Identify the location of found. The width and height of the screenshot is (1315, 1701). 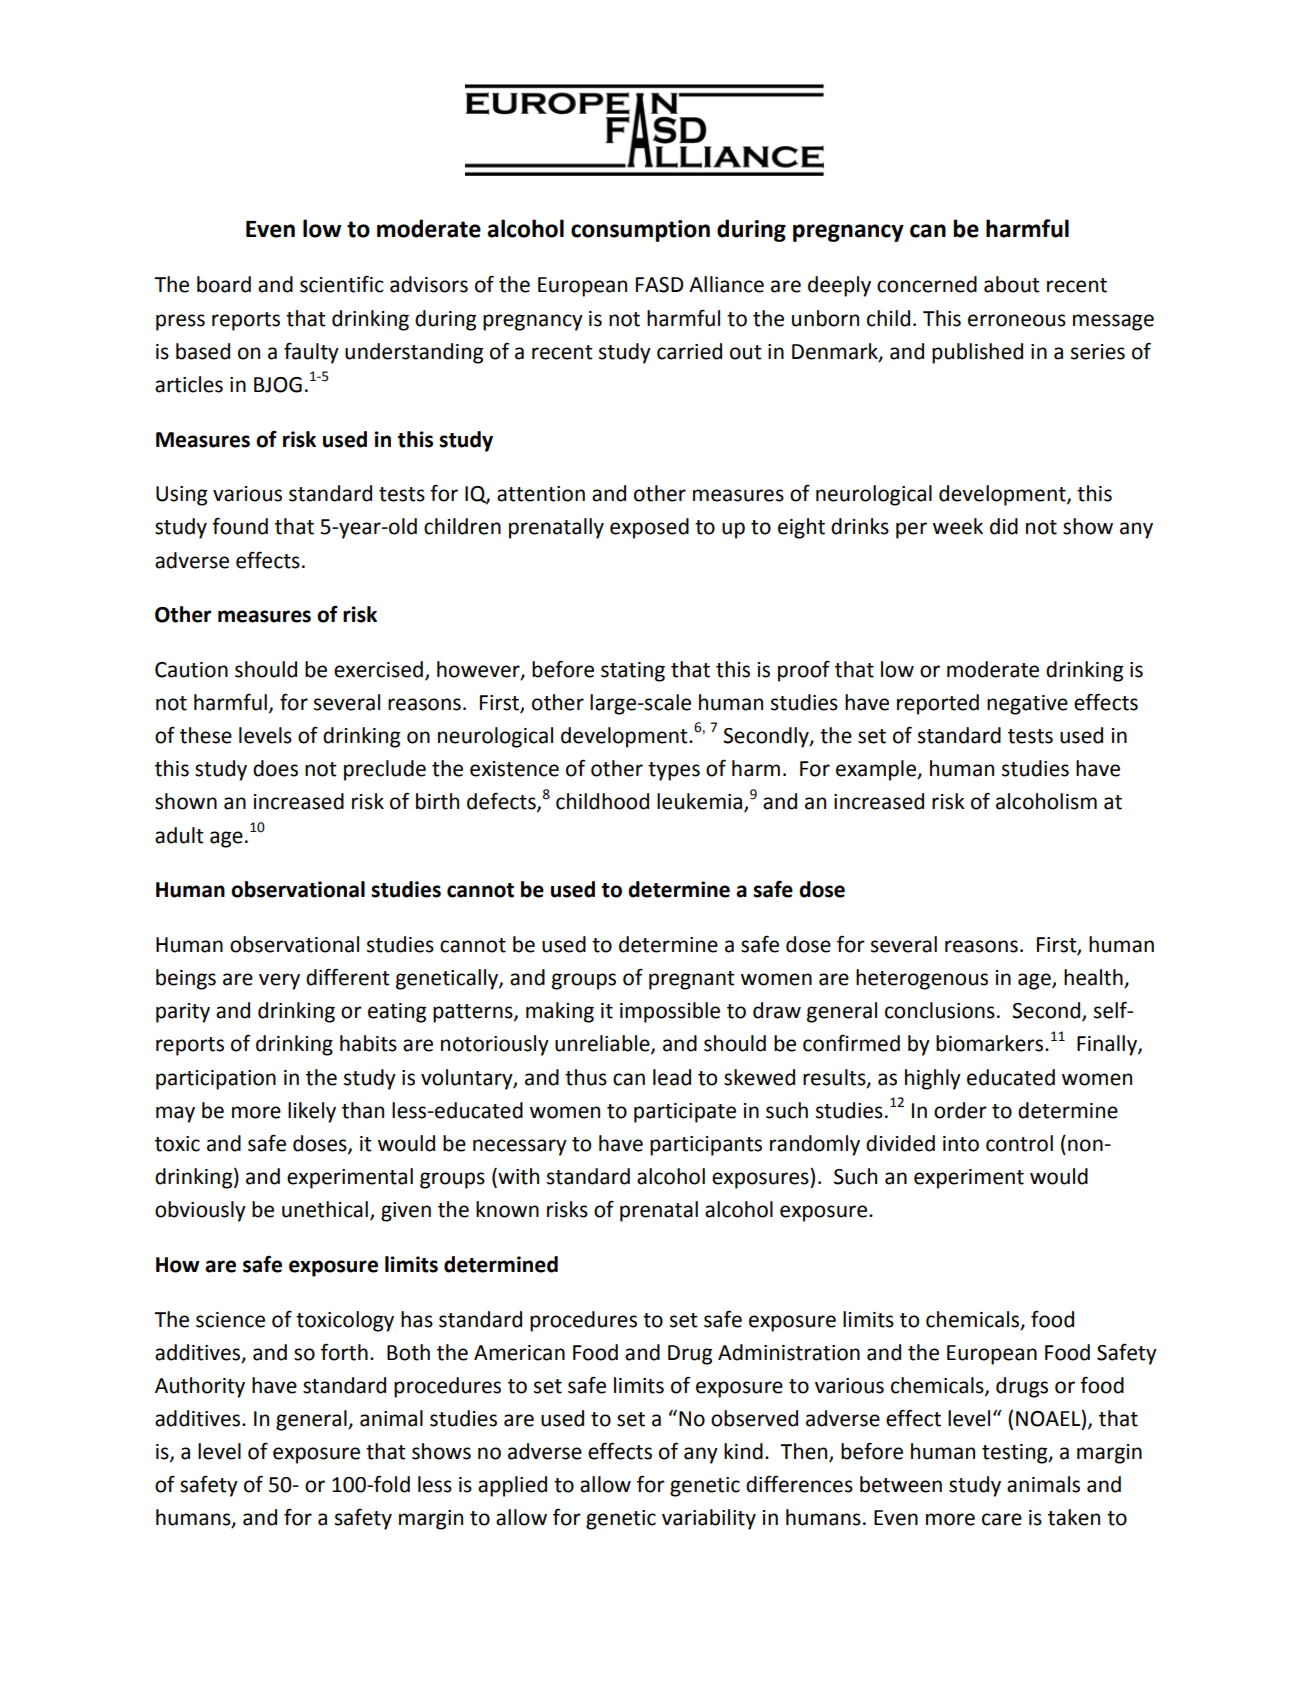
(240, 526).
